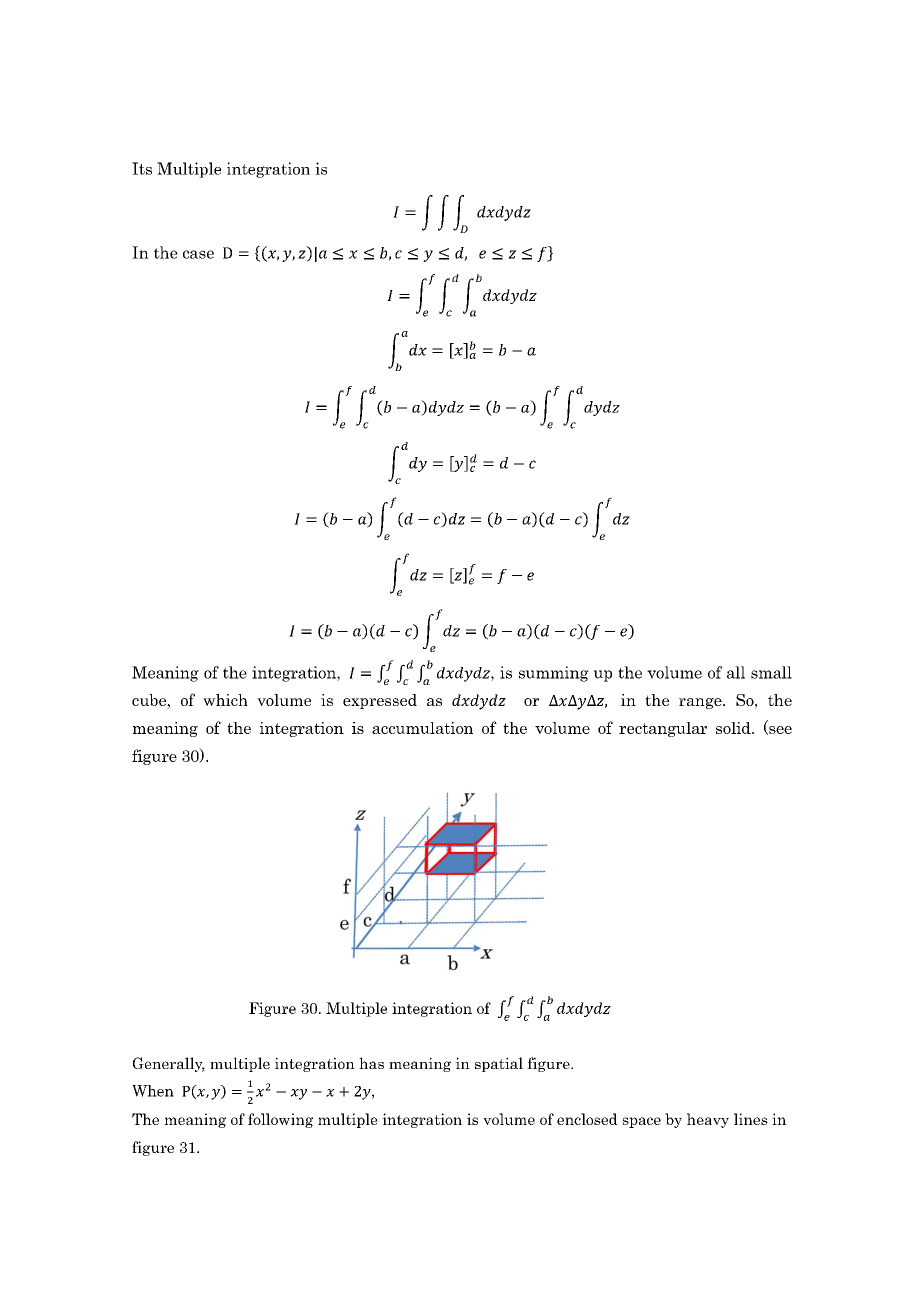 The height and width of the screenshot is (1308, 924). Describe the element at coordinates (499, 1064) in the screenshot. I see `spatial` at that location.
